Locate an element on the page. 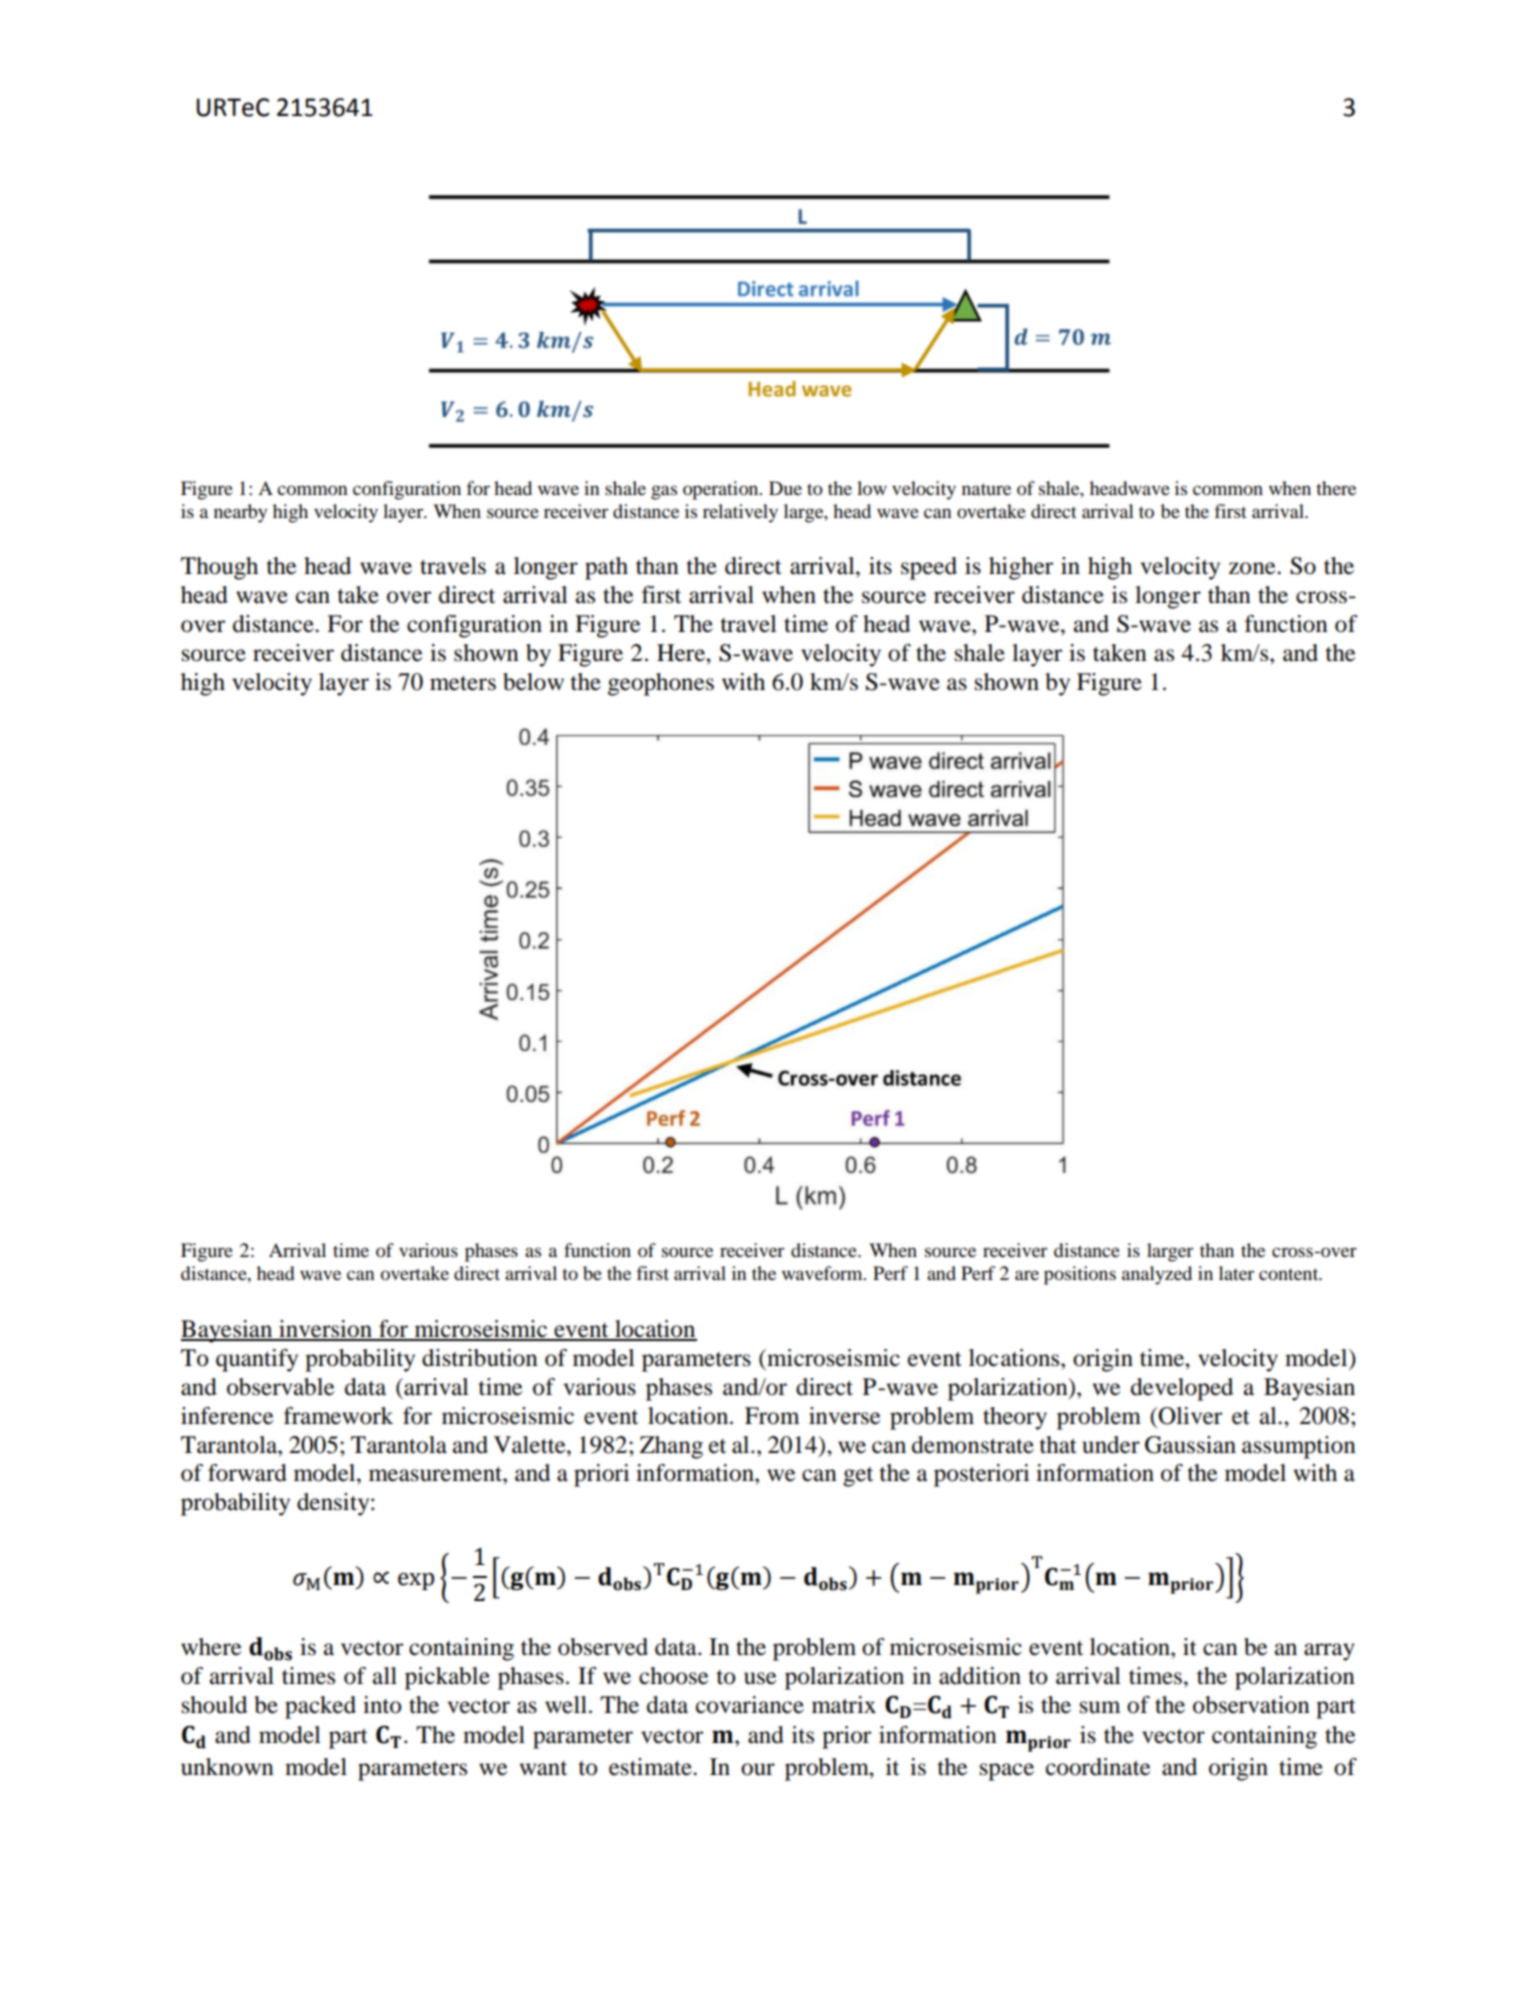 The height and width of the image is (1989, 1537). packed is located at coordinates (320, 1707).
